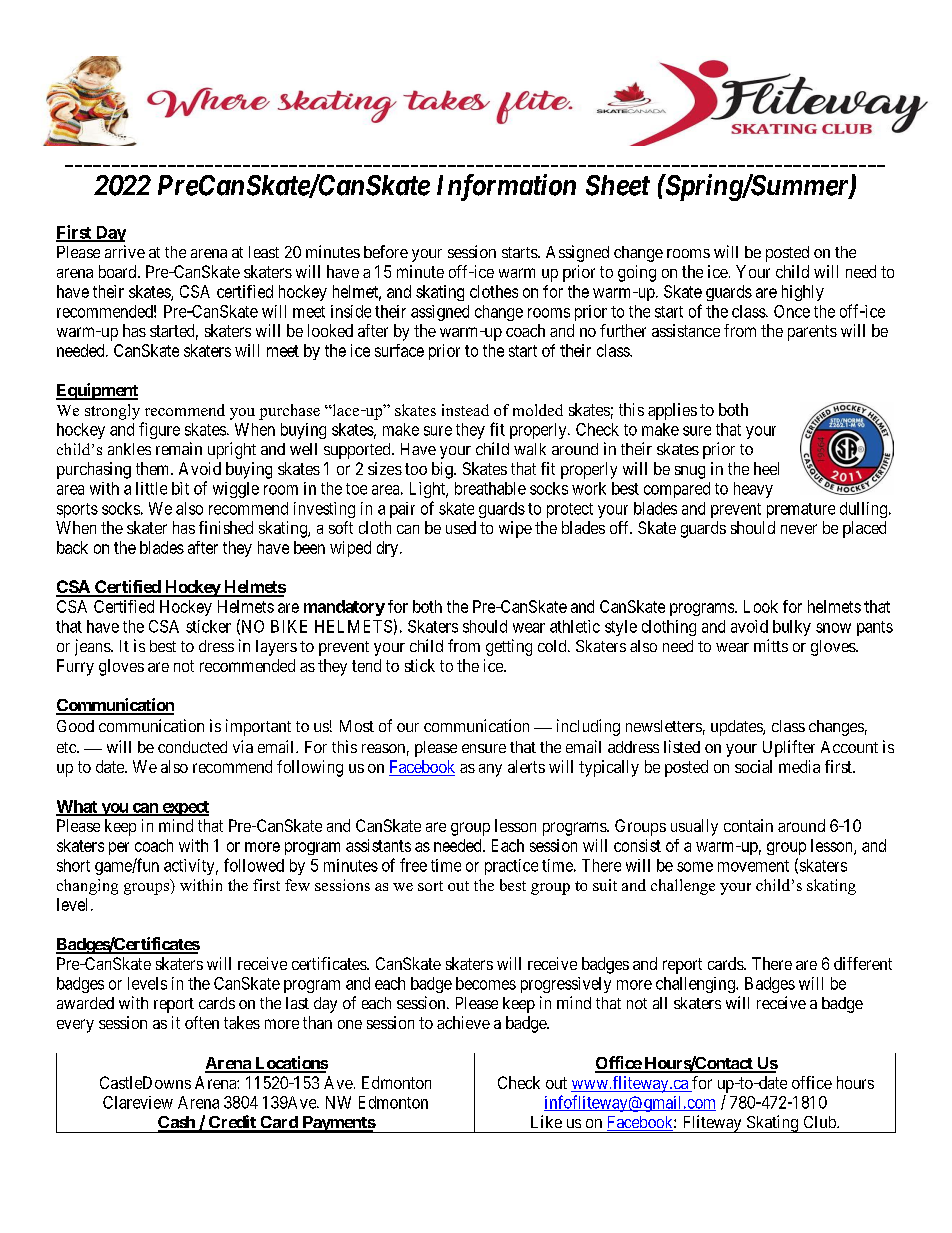 The image size is (952, 1233). What do you see at coordinates (75, 667) in the page?
I see `Furry` at bounding box center [75, 667].
